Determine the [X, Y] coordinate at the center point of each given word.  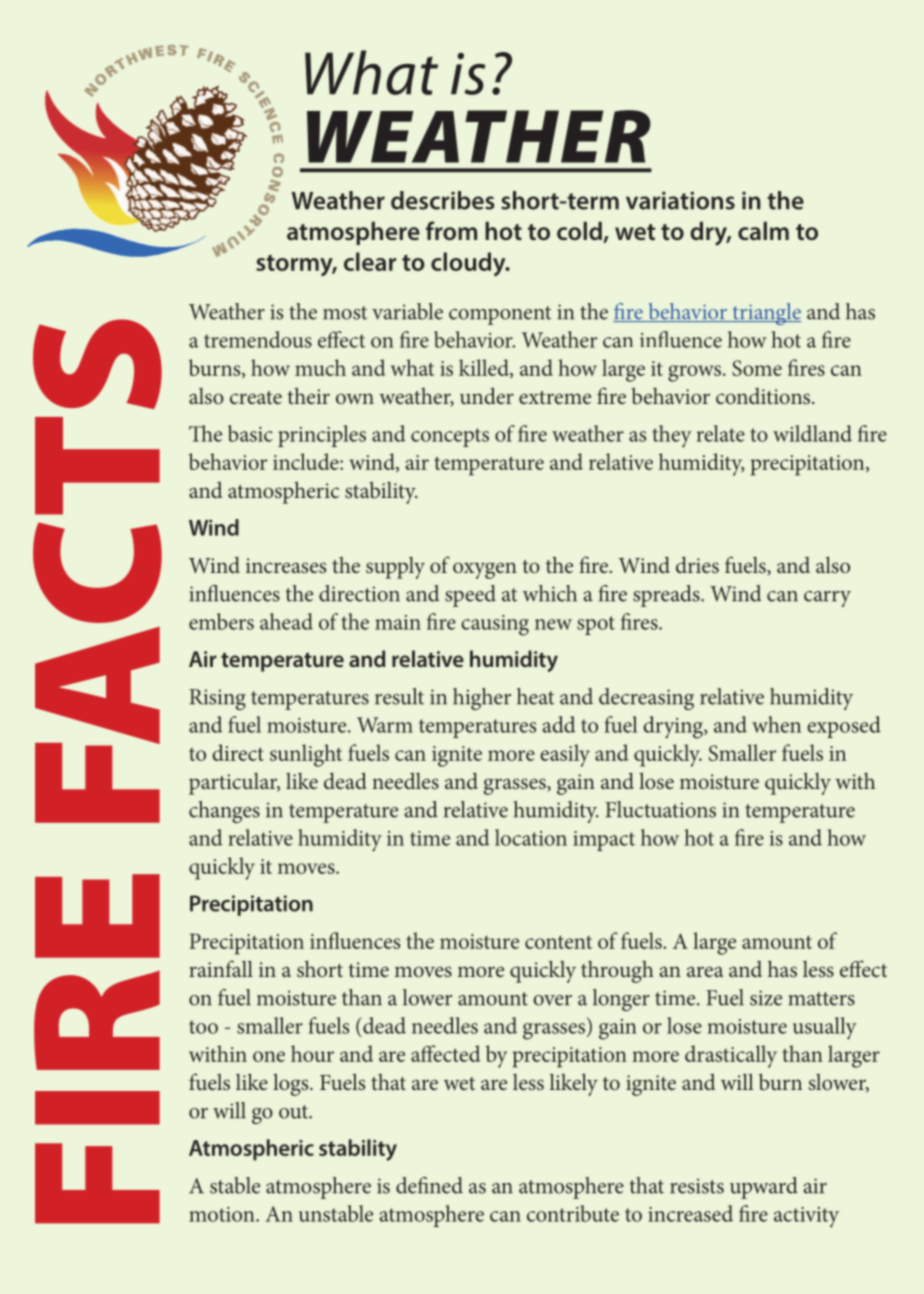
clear [370, 261]
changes [224, 812]
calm [763, 231]
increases [286, 566]
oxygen [485, 570]
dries [697, 564]
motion [223, 1214]
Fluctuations [660, 809]
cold [580, 232]
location [531, 837]
